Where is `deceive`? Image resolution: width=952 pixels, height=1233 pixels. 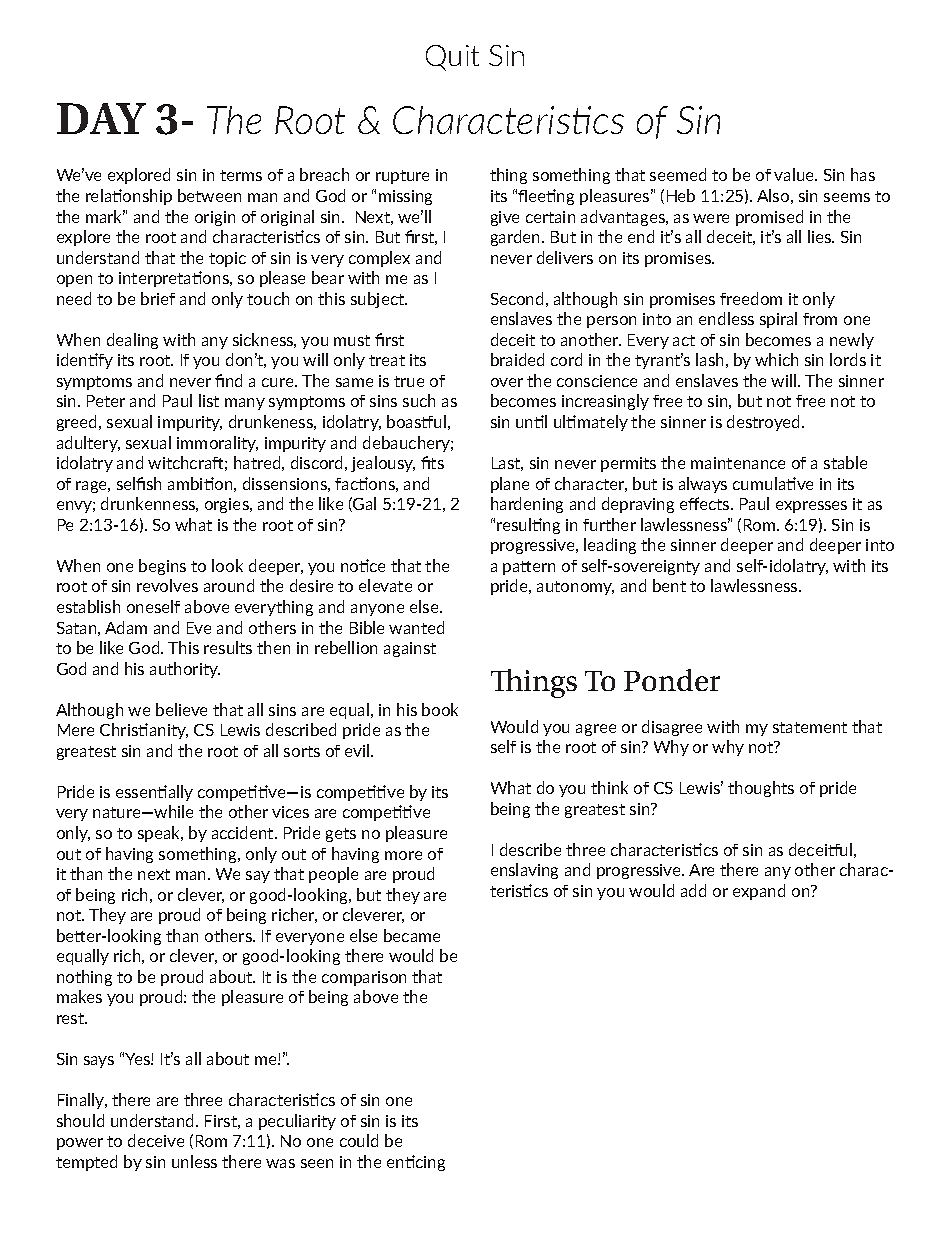
deceive is located at coordinates (156, 1140).
